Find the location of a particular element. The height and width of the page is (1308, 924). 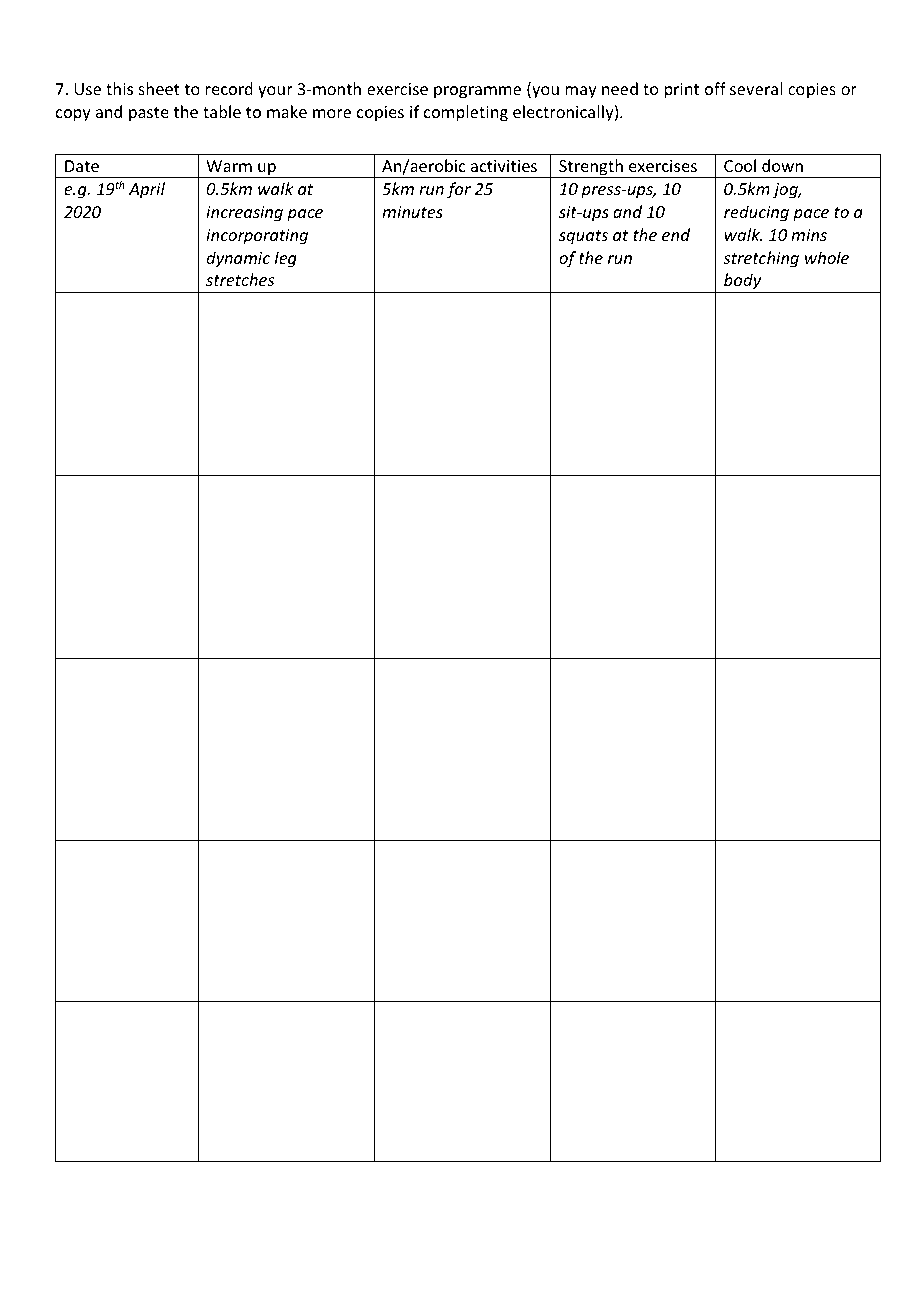

sheet is located at coordinates (159, 88).
